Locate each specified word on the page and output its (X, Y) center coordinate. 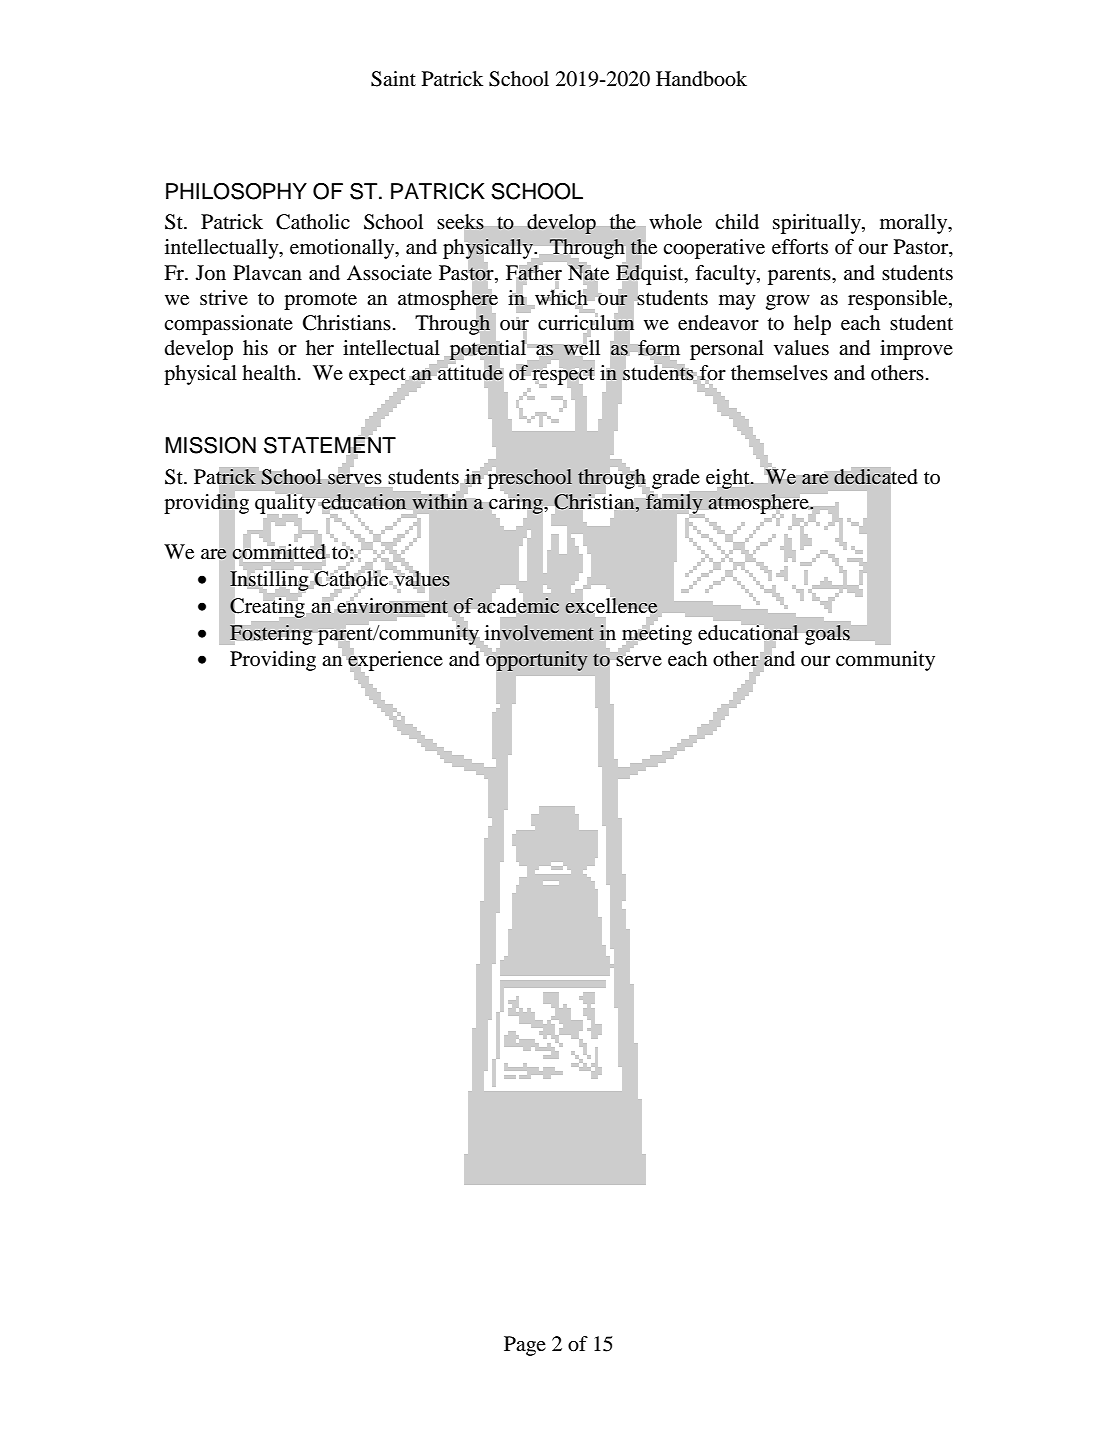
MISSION (210, 445)
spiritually (818, 224)
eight (729, 479)
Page (525, 1346)
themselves (779, 373)
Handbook (701, 79)
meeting (657, 634)
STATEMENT (330, 445)
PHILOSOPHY (236, 191)
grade (676, 479)
